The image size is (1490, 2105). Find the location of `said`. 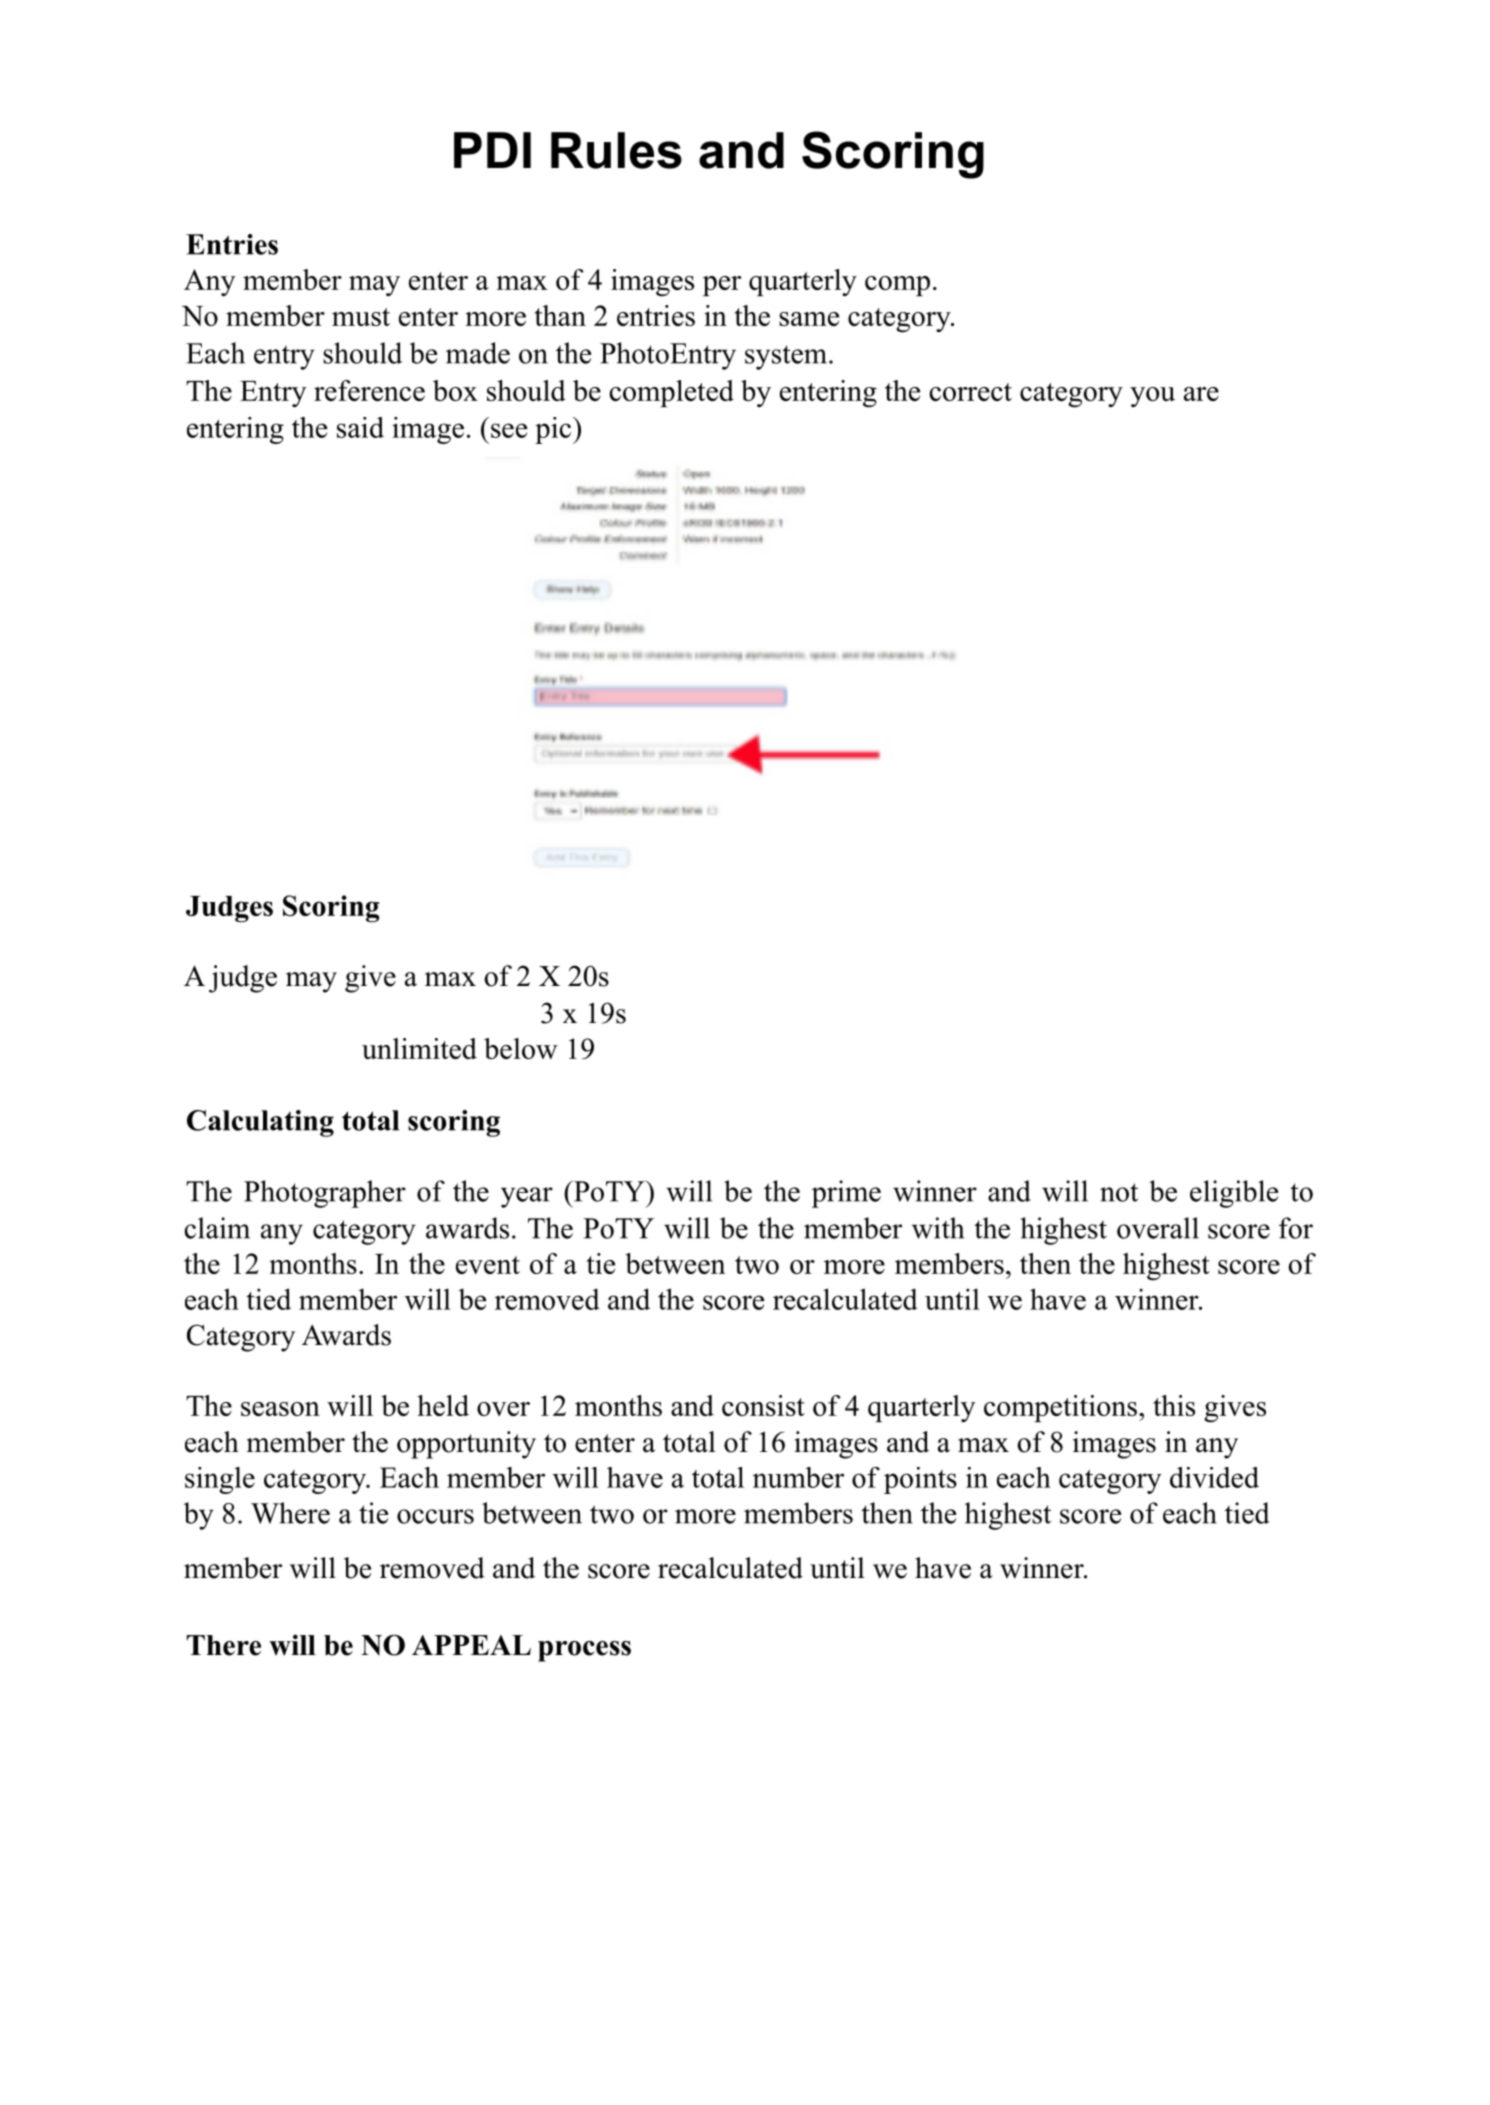

said is located at coordinates (360, 427).
